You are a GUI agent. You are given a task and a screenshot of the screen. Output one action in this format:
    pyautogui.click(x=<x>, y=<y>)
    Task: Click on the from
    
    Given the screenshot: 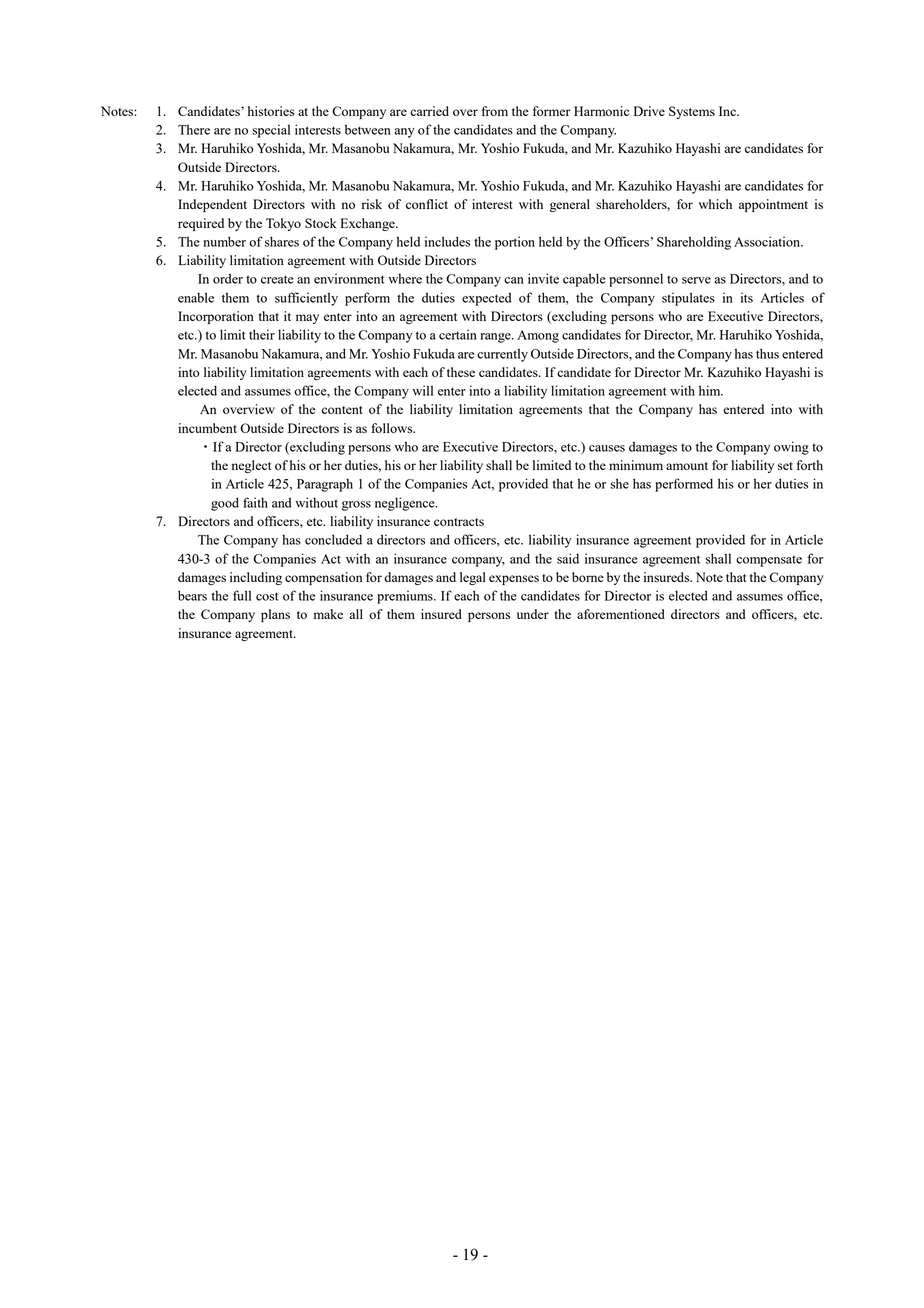 What is the action you would take?
    pyautogui.click(x=495, y=111)
